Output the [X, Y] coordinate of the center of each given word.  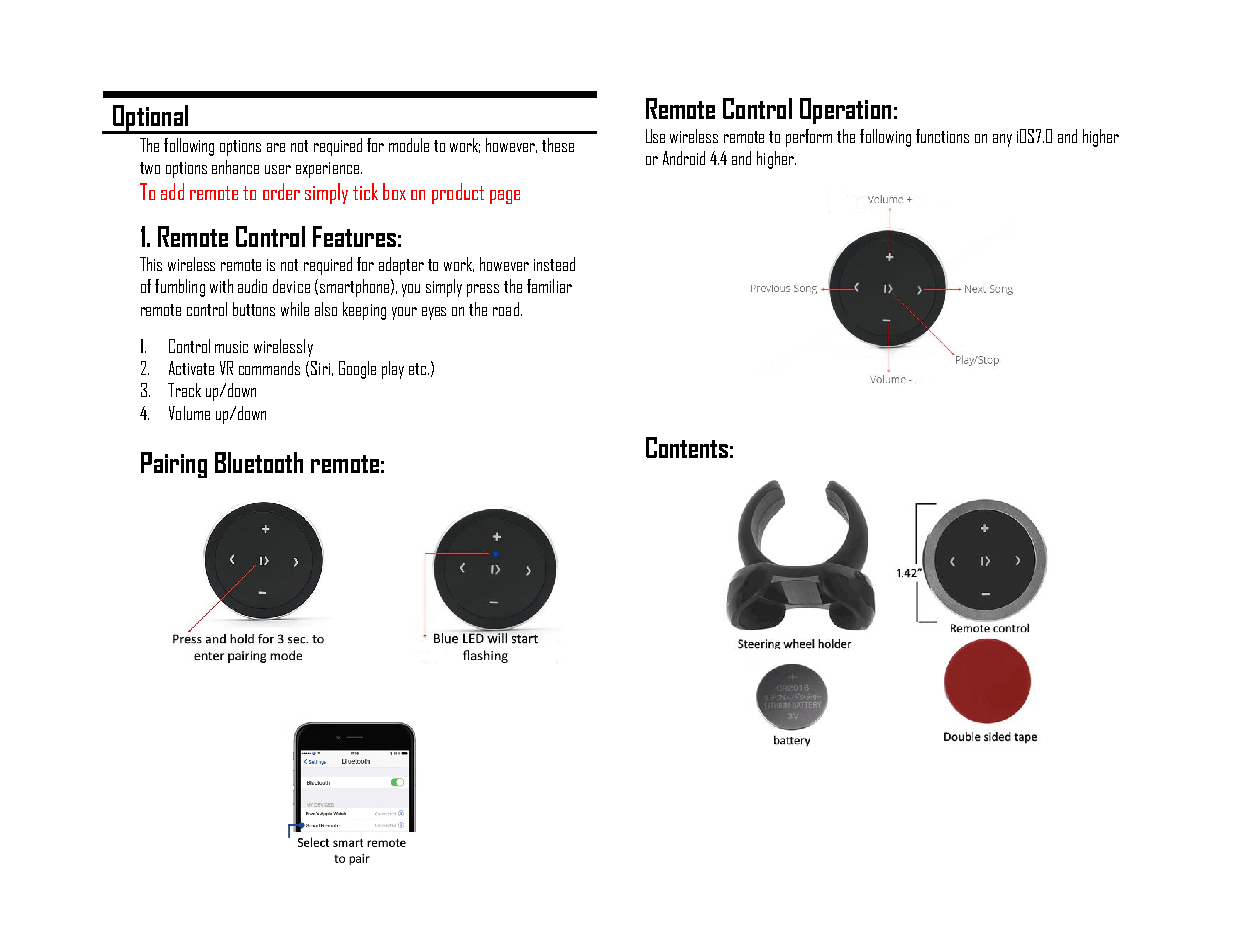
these [558, 145]
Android [684, 158]
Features [354, 236]
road [506, 309]
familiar [549, 286]
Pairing [174, 465]
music [231, 347]
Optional [151, 119]
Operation [845, 111]
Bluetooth [259, 462]
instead [554, 264]
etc [419, 369]
